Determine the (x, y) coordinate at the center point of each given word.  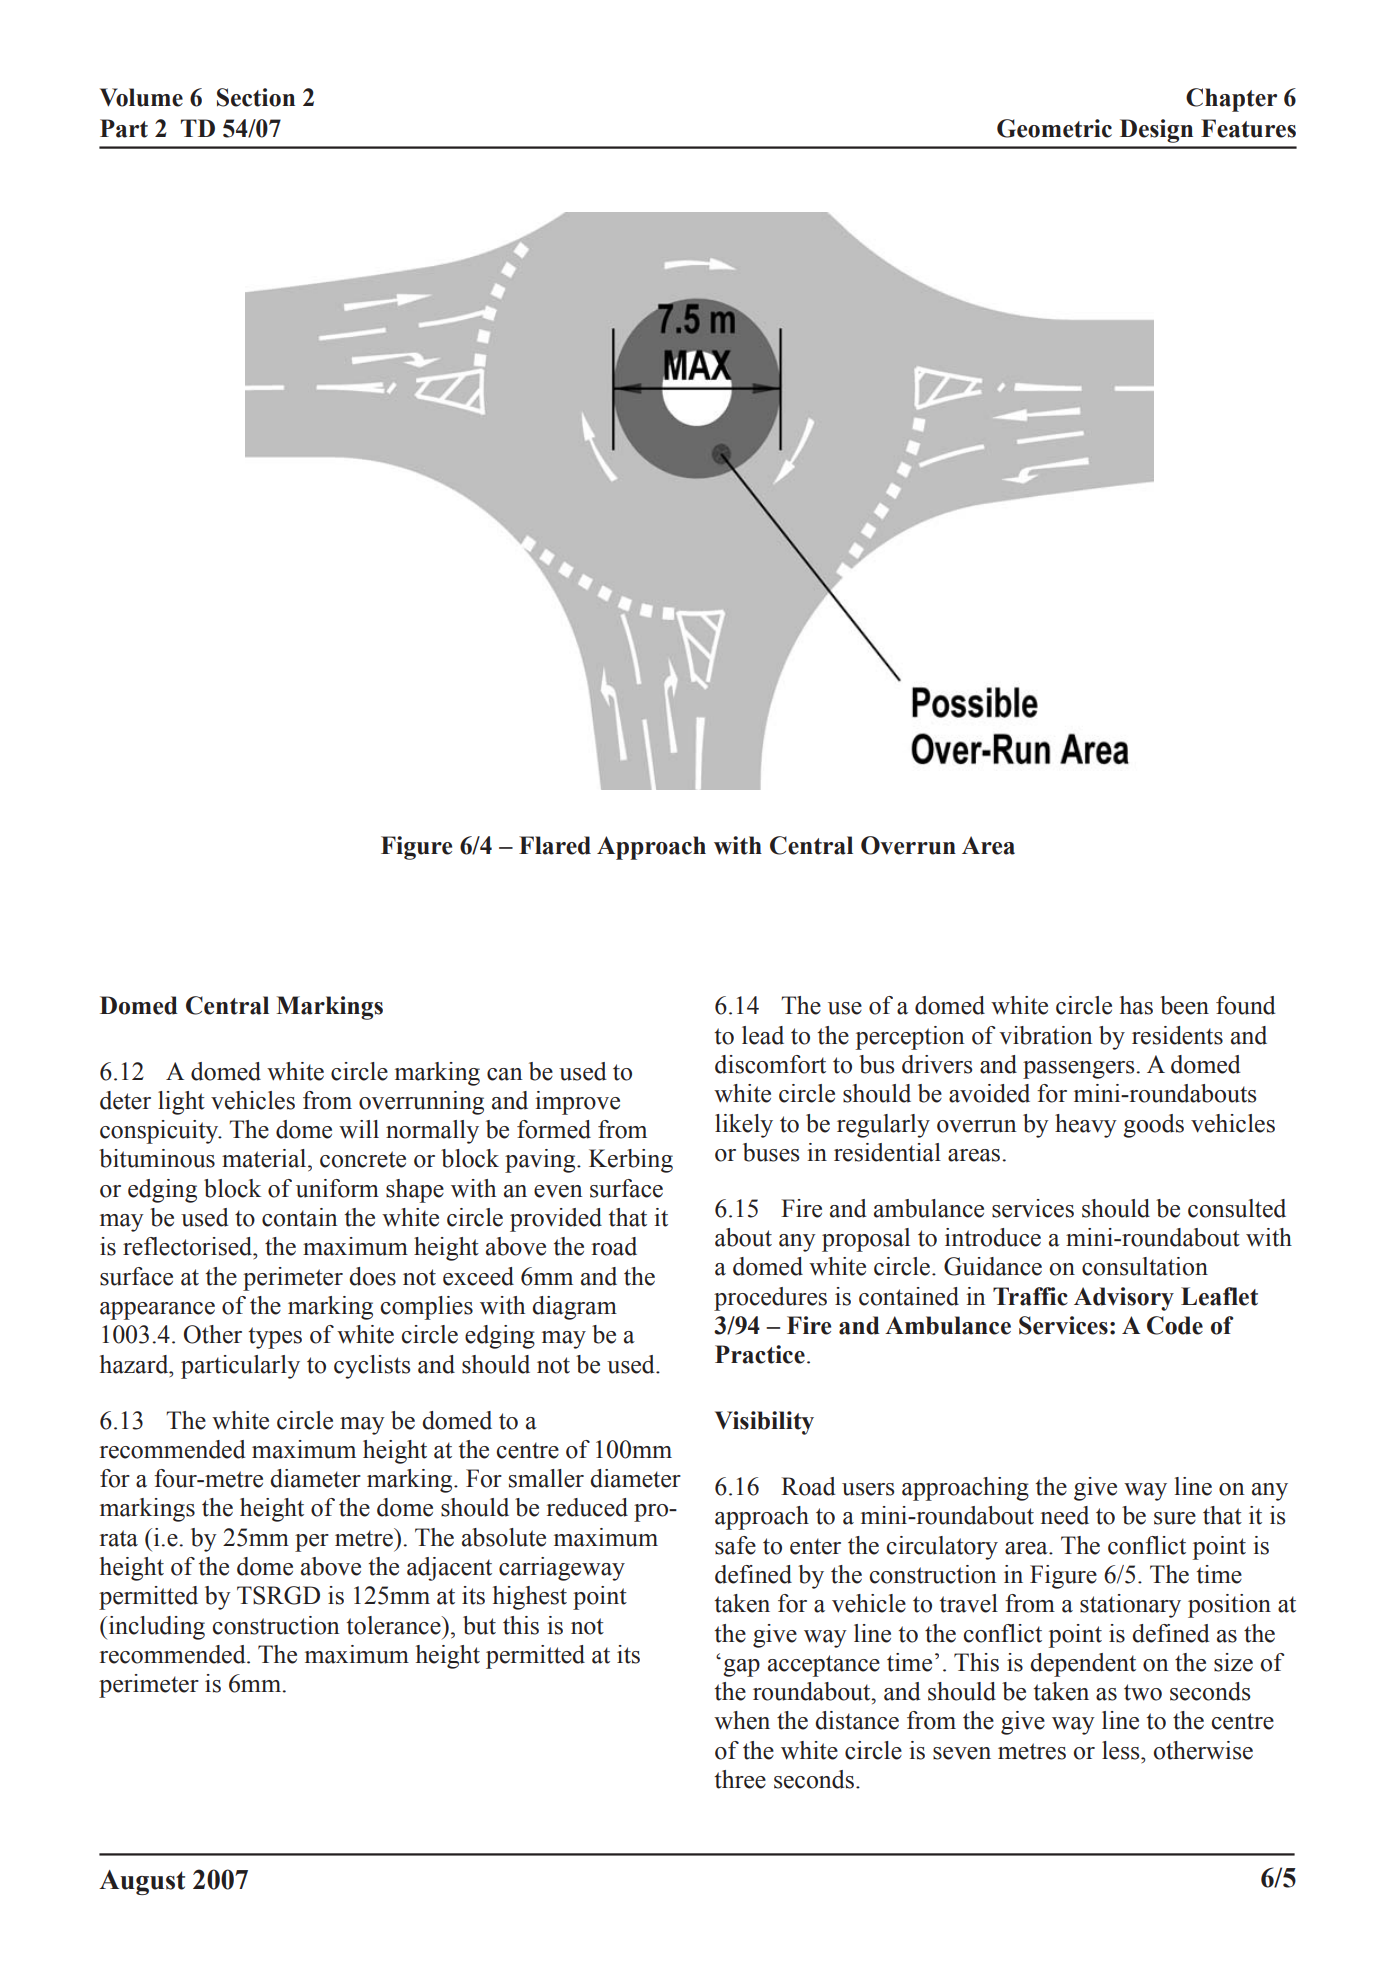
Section (256, 97)
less (1122, 1750)
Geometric (1054, 128)
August (142, 1882)
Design (1156, 131)
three (740, 1779)
